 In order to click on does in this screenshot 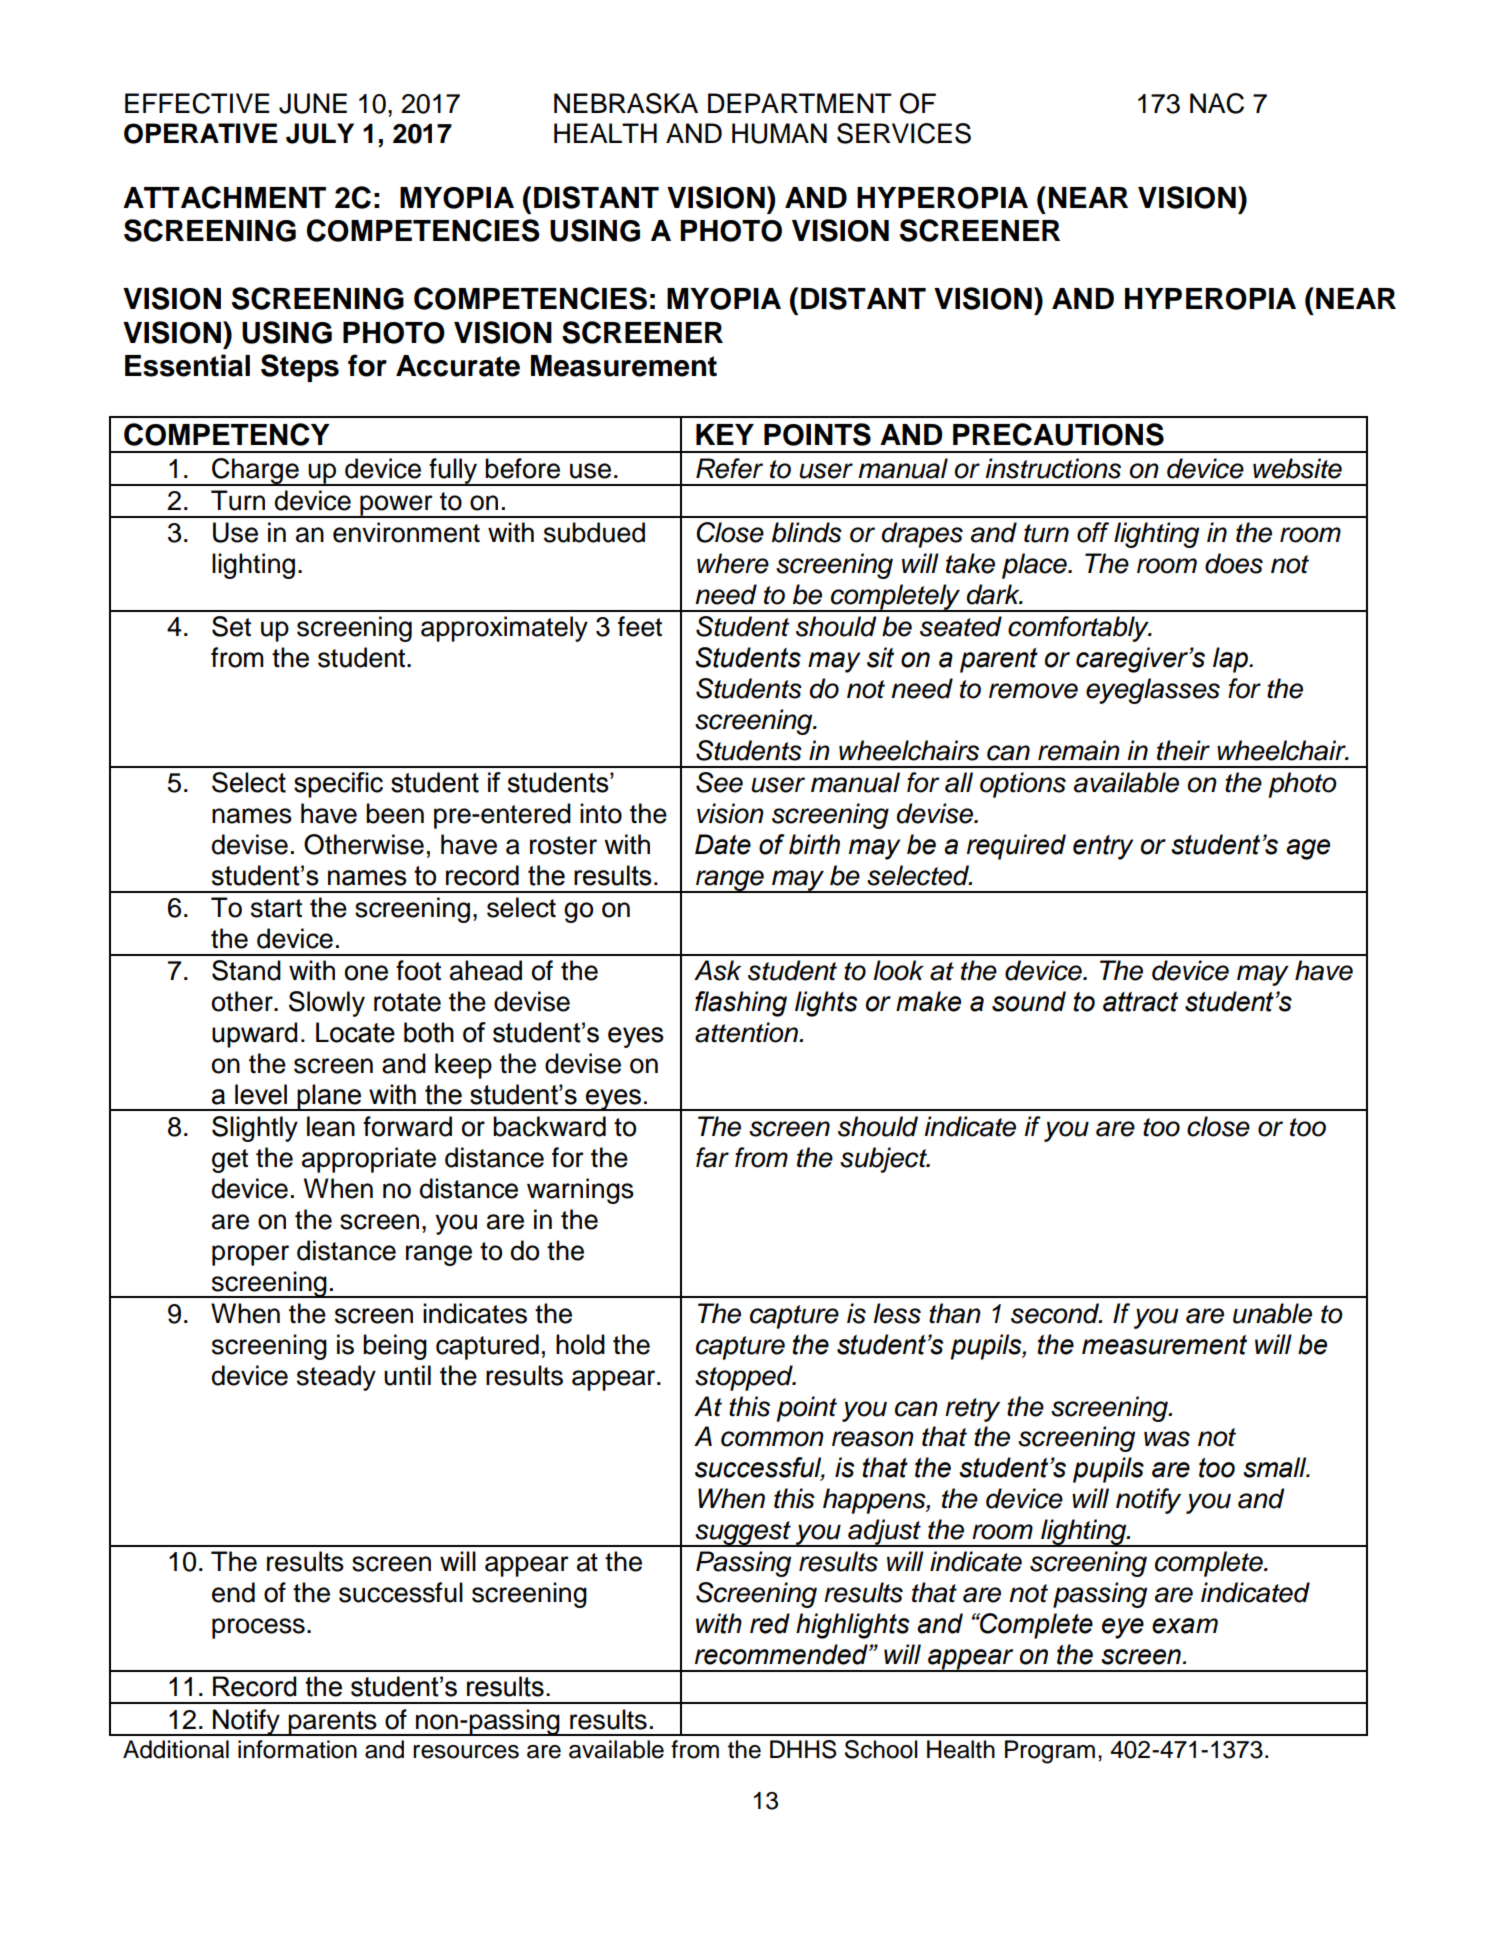, I will do `click(1234, 563)`.
